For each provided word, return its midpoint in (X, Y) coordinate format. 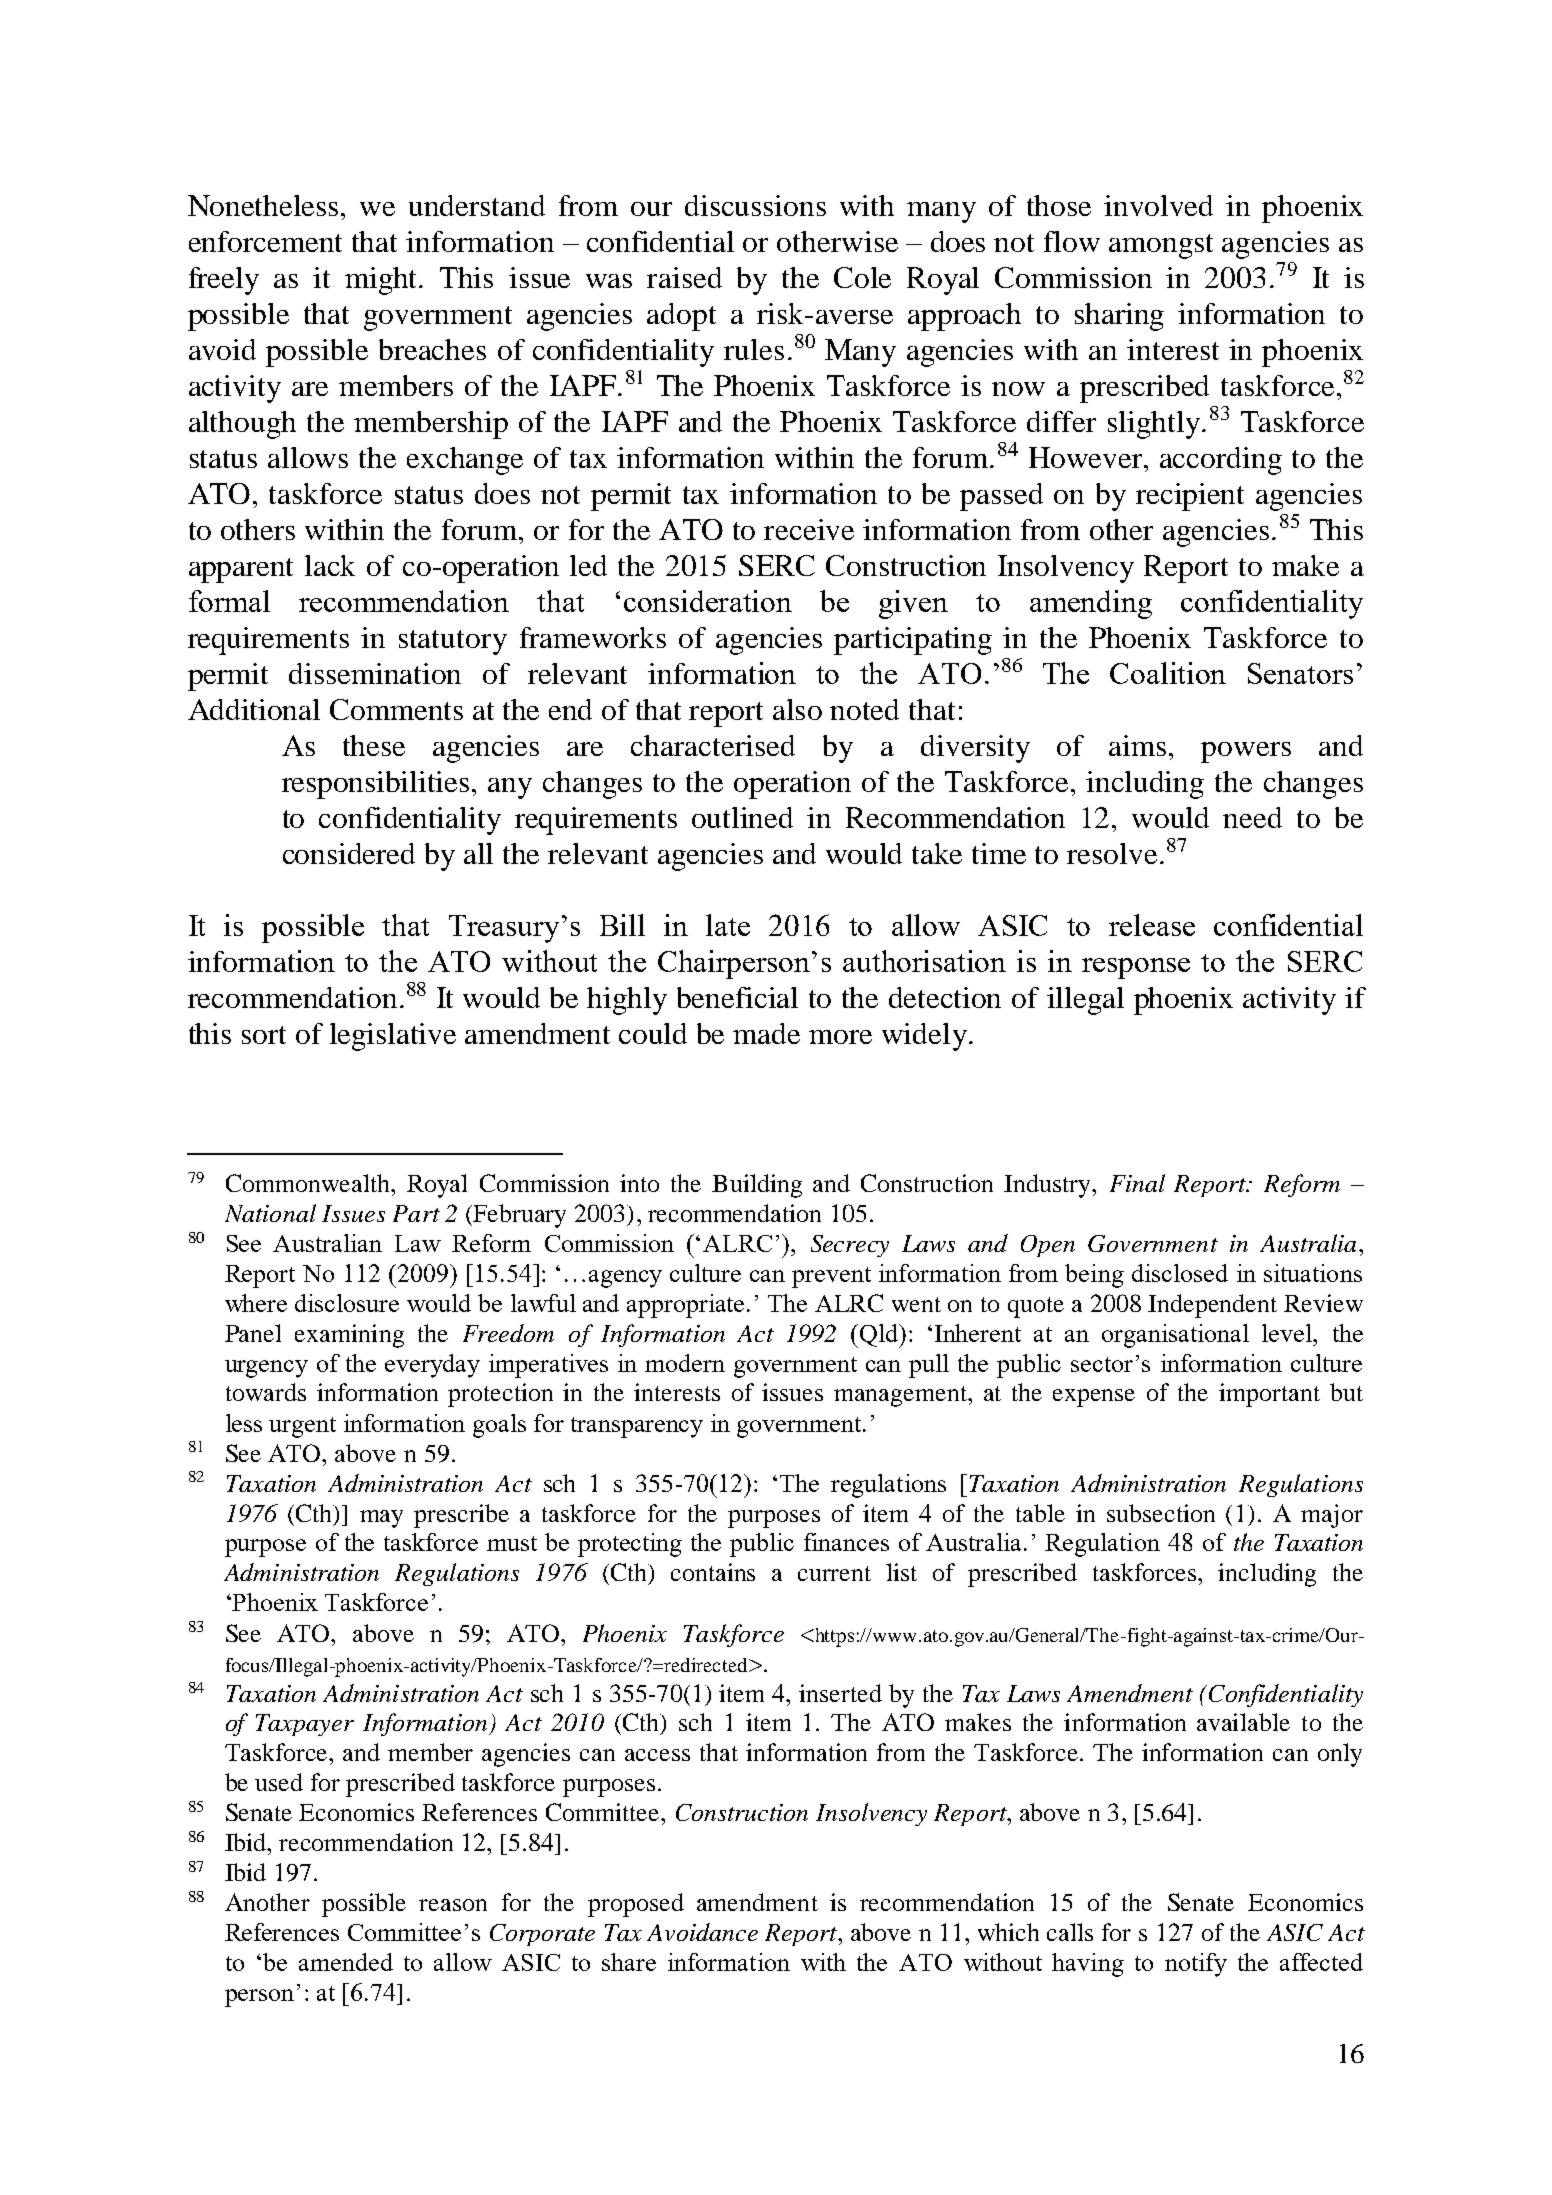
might (383, 281)
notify (1196, 1965)
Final (1137, 1183)
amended (346, 1962)
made (766, 1033)
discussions (755, 205)
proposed (636, 1905)
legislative (393, 1037)
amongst (1161, 246)
